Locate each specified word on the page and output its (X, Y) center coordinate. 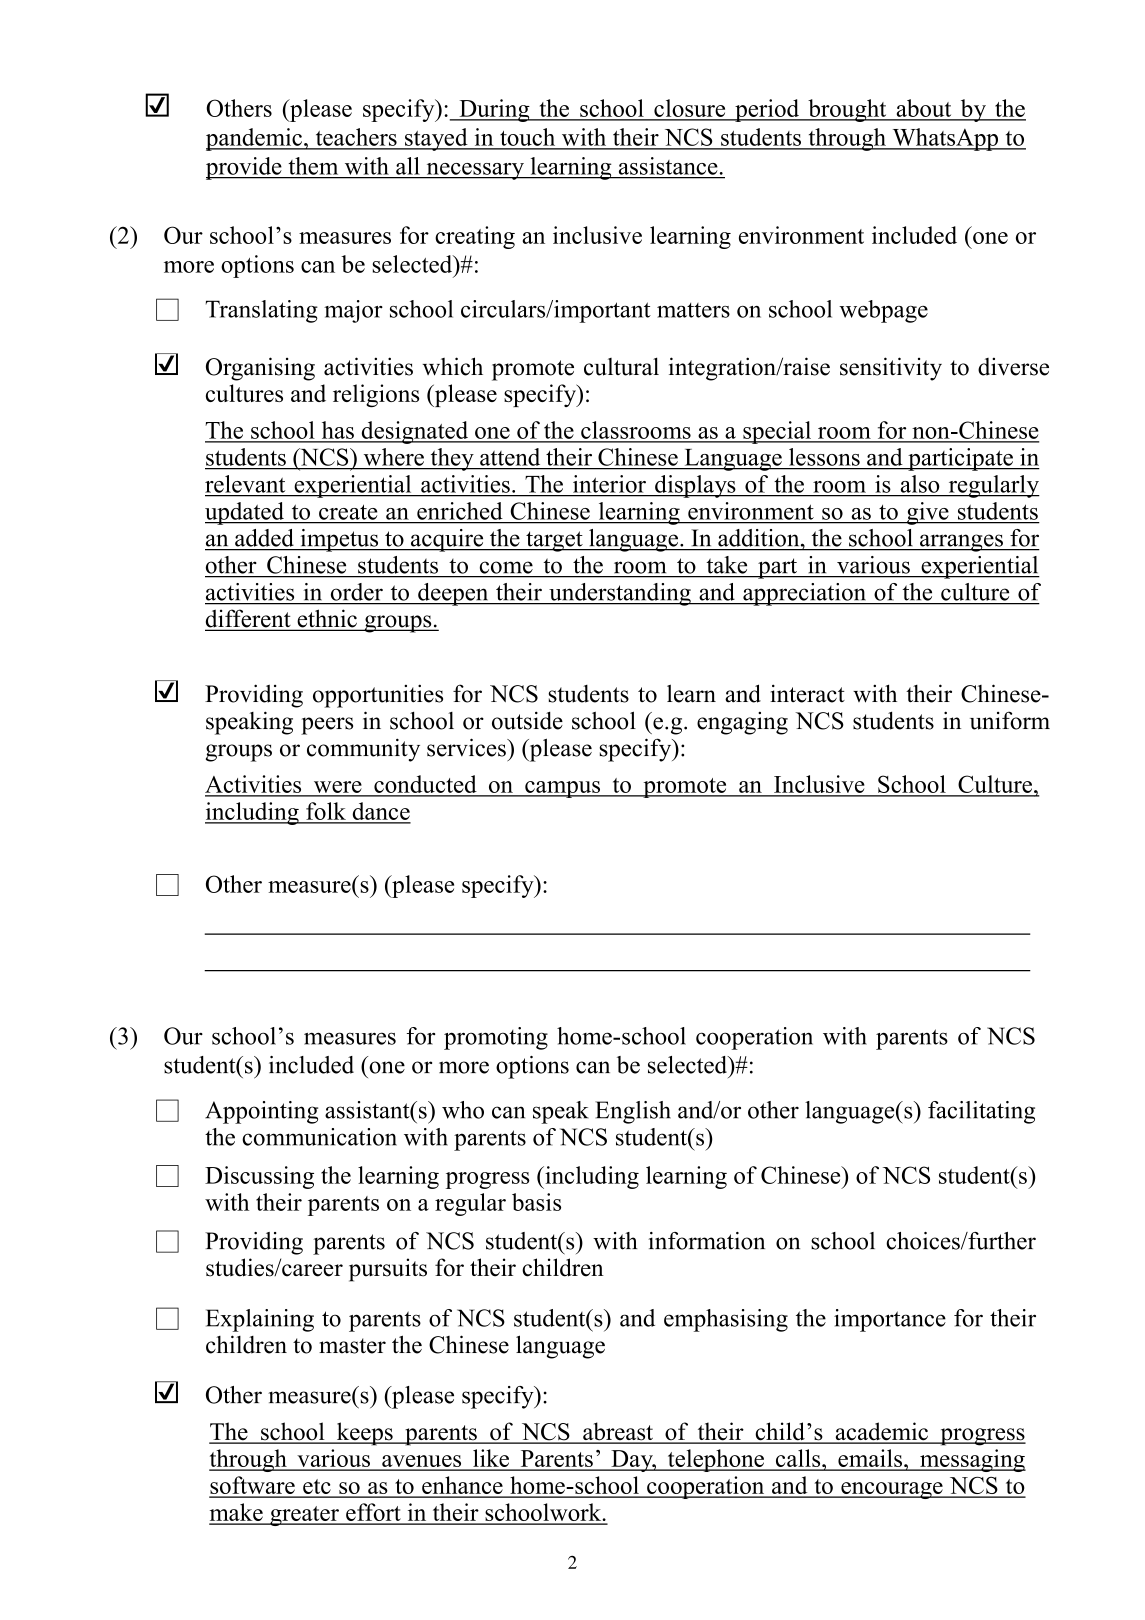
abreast (618, 1432)
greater (304, 1516)
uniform (1010, 720)
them (313, 166)
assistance (668, 166)
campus (563, 789)
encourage (892, 1490)
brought (847, 110)
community (363, 750)
